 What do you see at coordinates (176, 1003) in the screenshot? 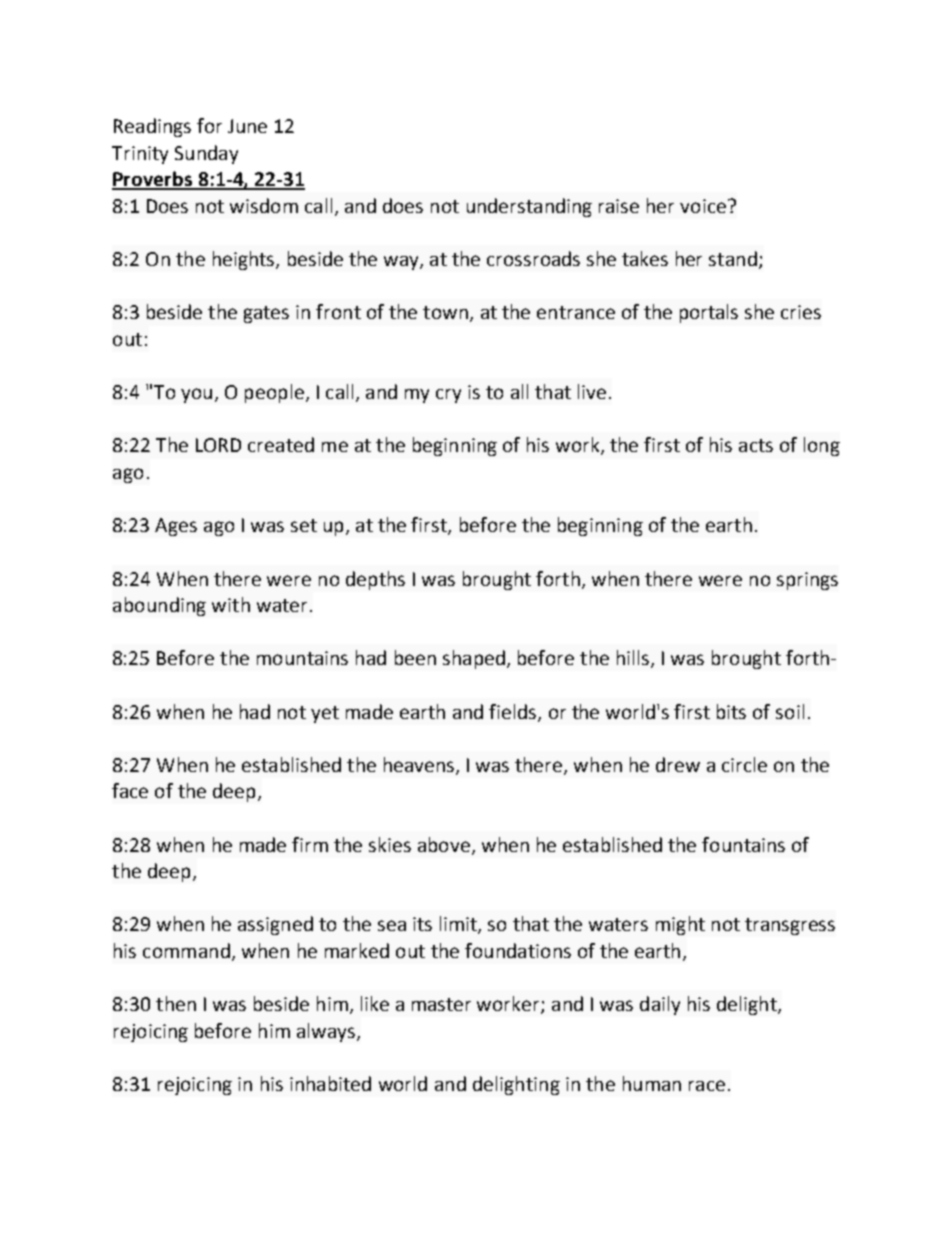
I see `then` at bounding box center [176, 1003].
